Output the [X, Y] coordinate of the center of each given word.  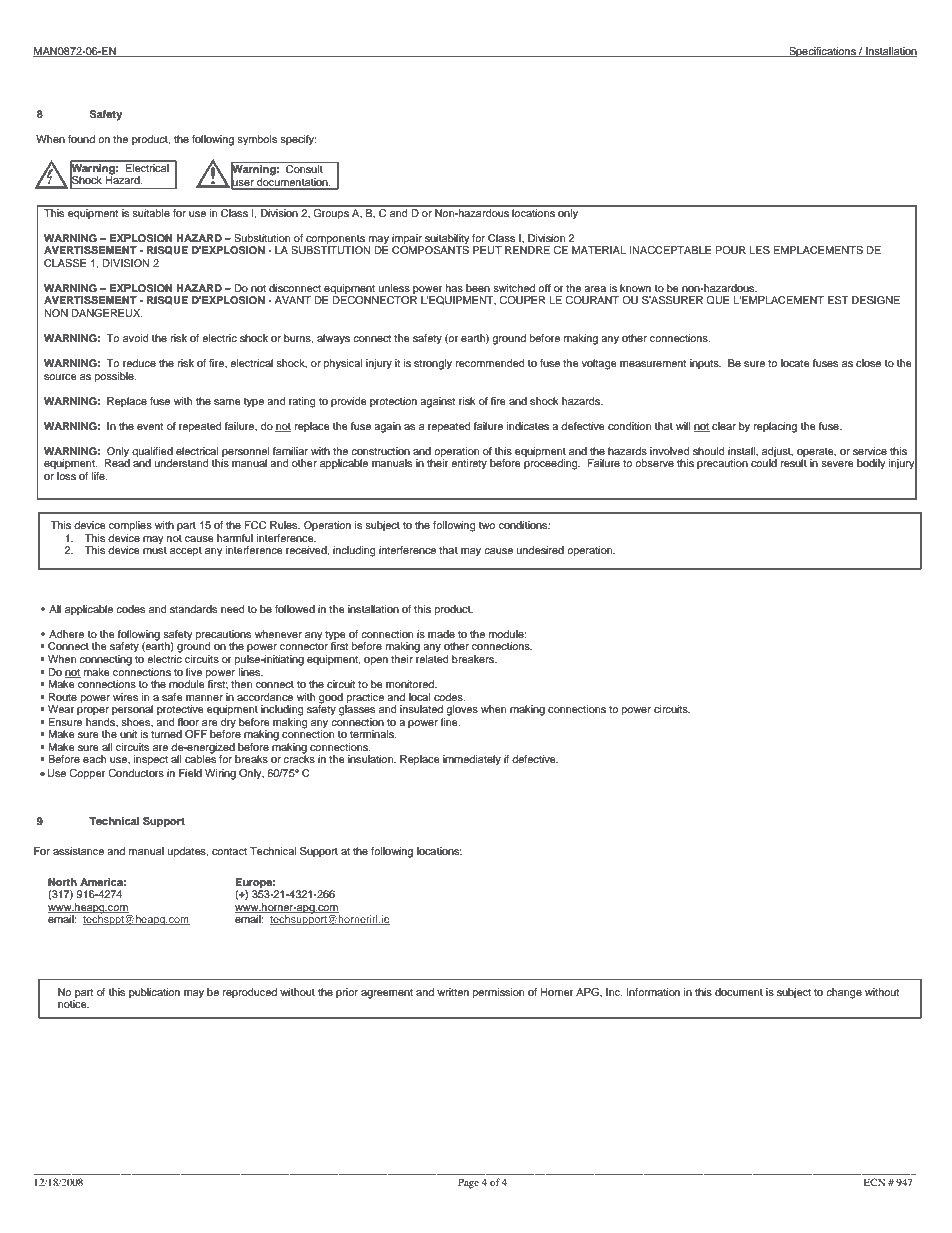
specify [298, 140]
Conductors [136, 773]
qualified [152, 452]
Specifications [822, 52]
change [844, 993]
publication [154, 993]
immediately [472, 760]
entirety [469, 464]
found [81, 139]
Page [468, 1183]
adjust [777, 452]
